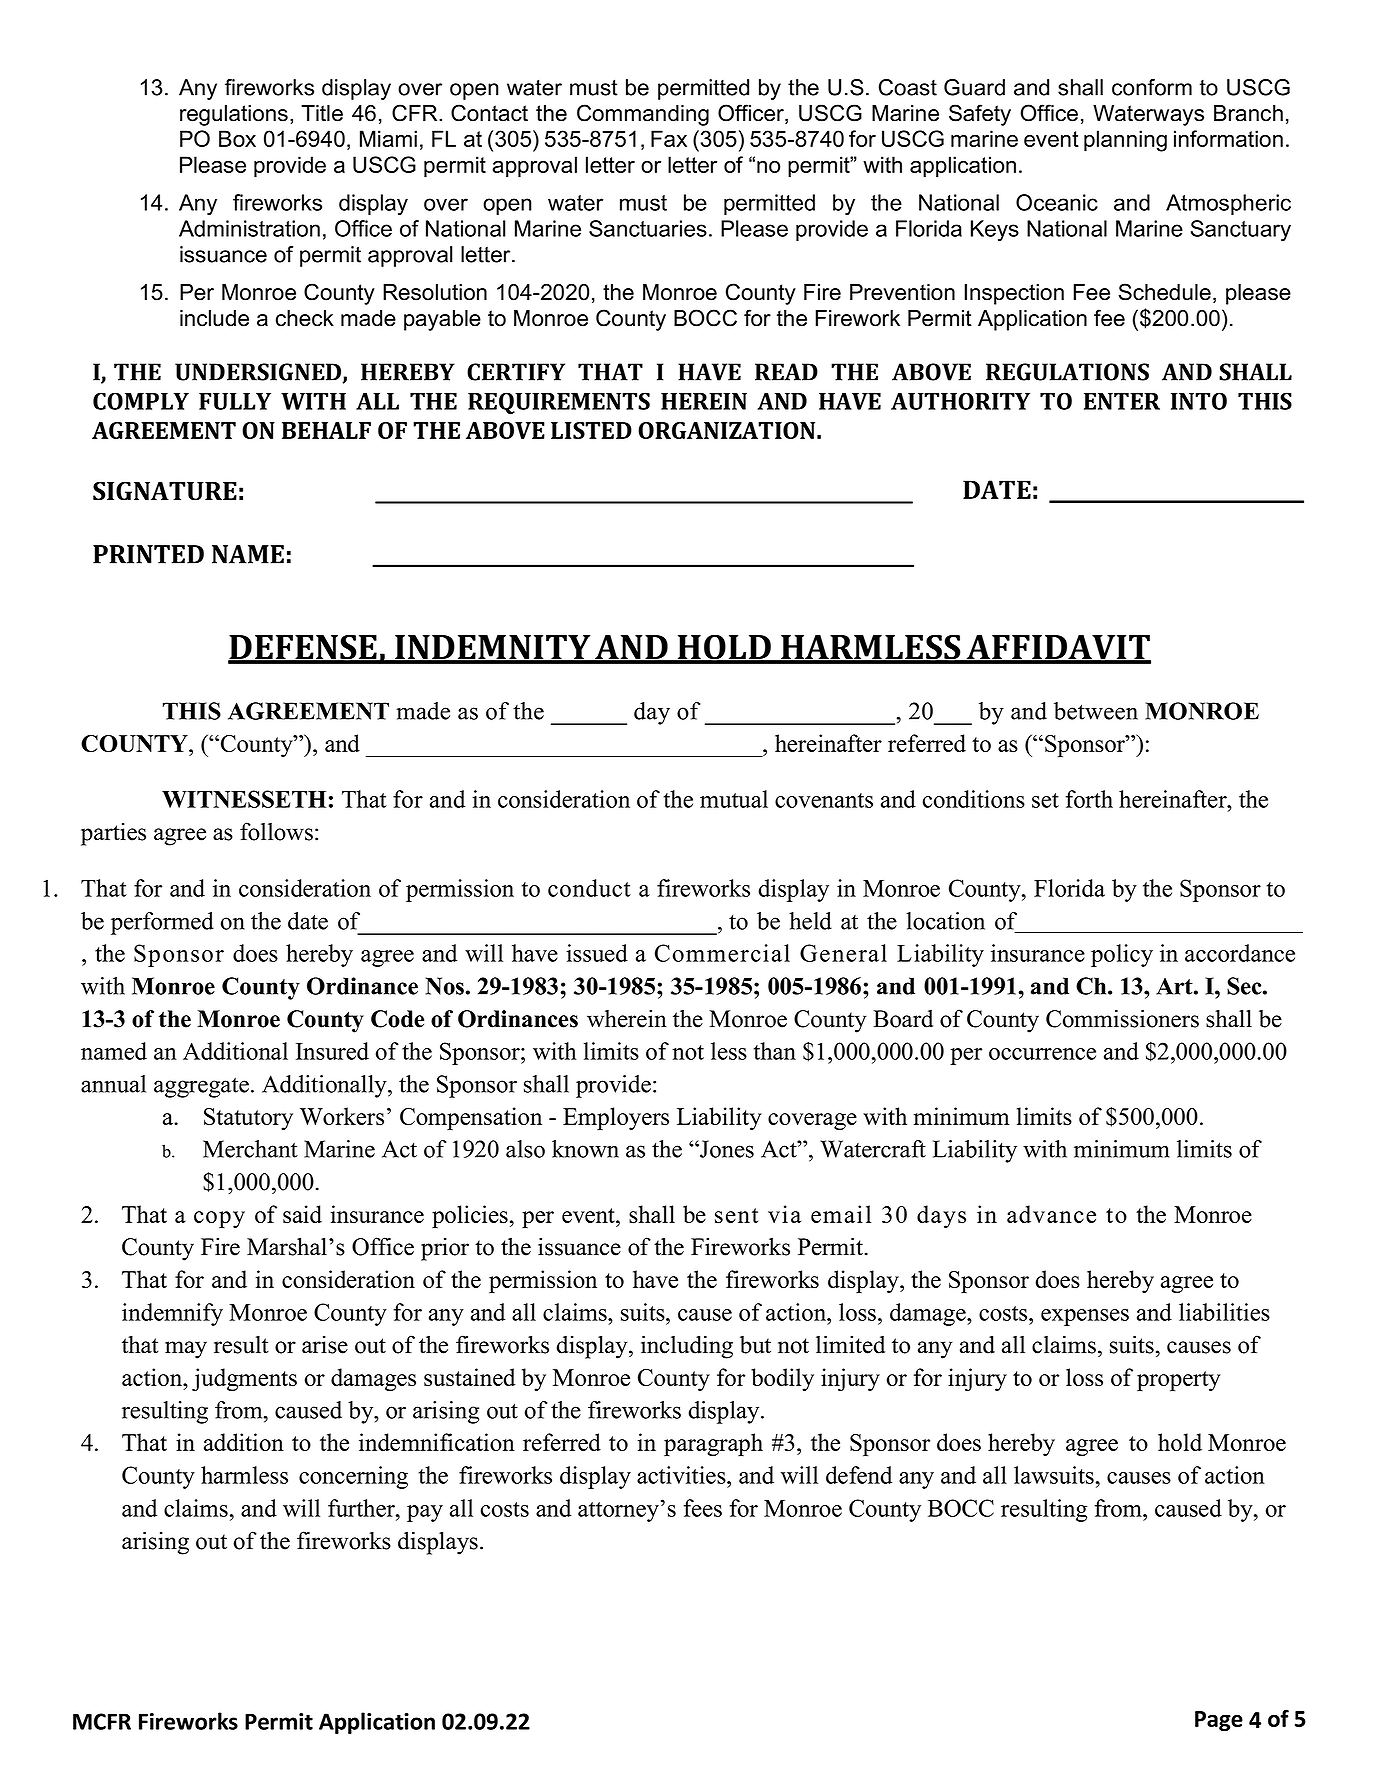  I want to click on Page, so click(1219, 1721).
